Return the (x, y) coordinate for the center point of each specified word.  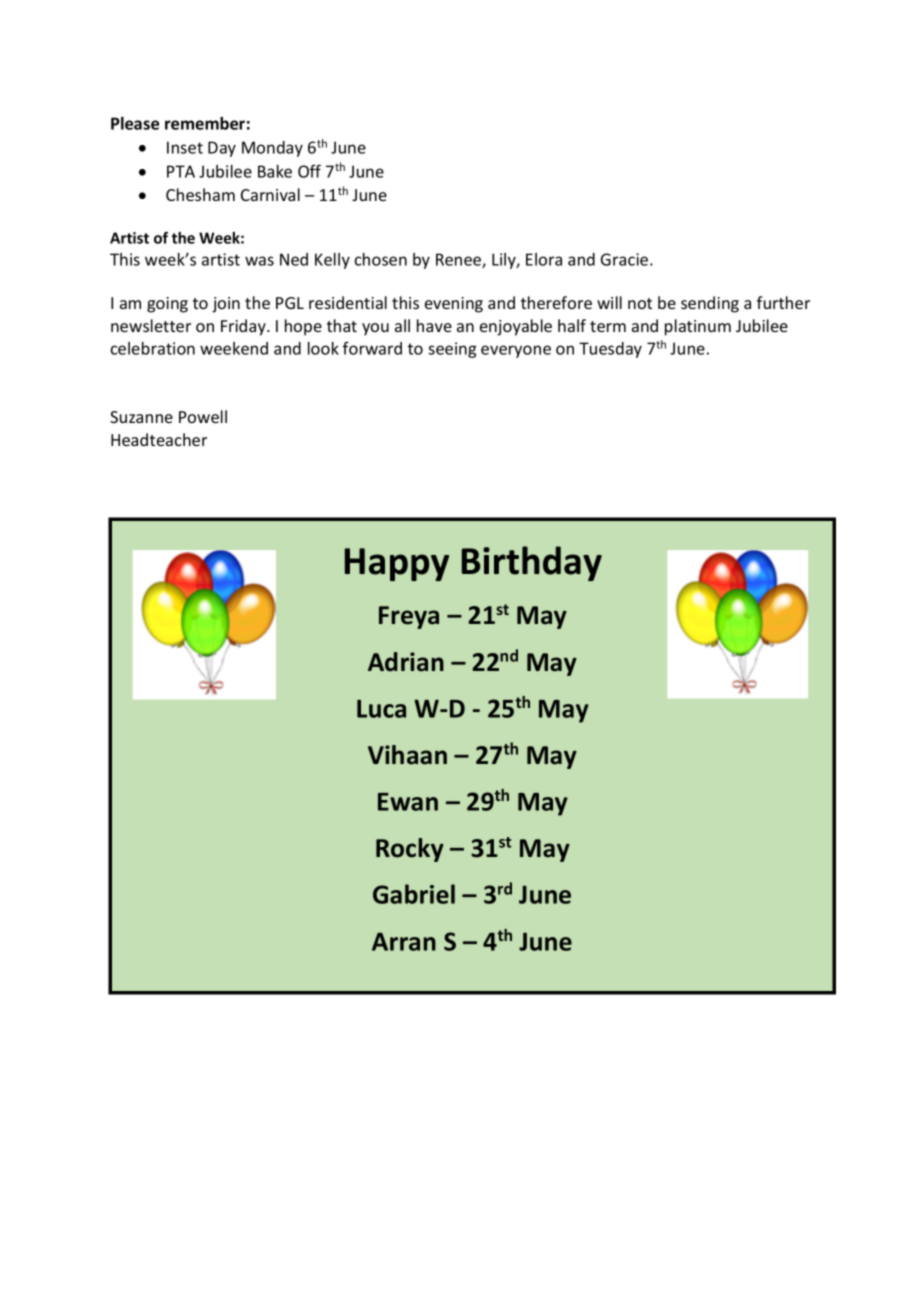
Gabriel (414, 894)
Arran (404, 941)
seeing (452, 350)
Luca (381, 709)
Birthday (532, 563)
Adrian (406, 662)
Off (309, 171)
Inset (185, 147)
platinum (698, 327)
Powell (203, 416)
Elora (544, 259)
